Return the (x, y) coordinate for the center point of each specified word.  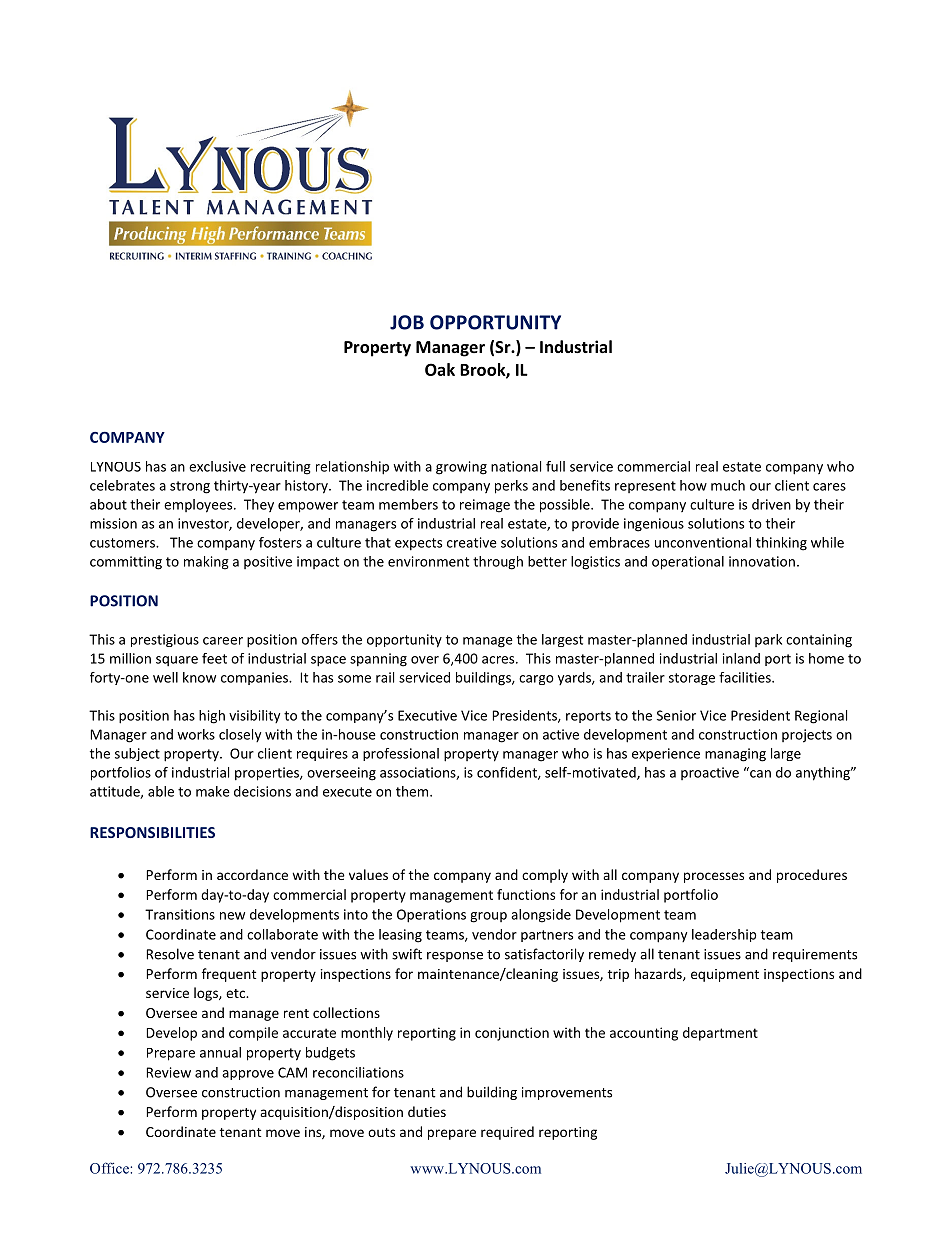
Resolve (170, 954)
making (206, 563)
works (196, 734)
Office (110, 1168)
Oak (440, 369)
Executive (427, 715)
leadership (724, 935)
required (507, 1133)
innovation (762, 561)
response (455, 957)
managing (735, 755)
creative (472, 542)
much (728, 485)
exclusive (217, 466)
